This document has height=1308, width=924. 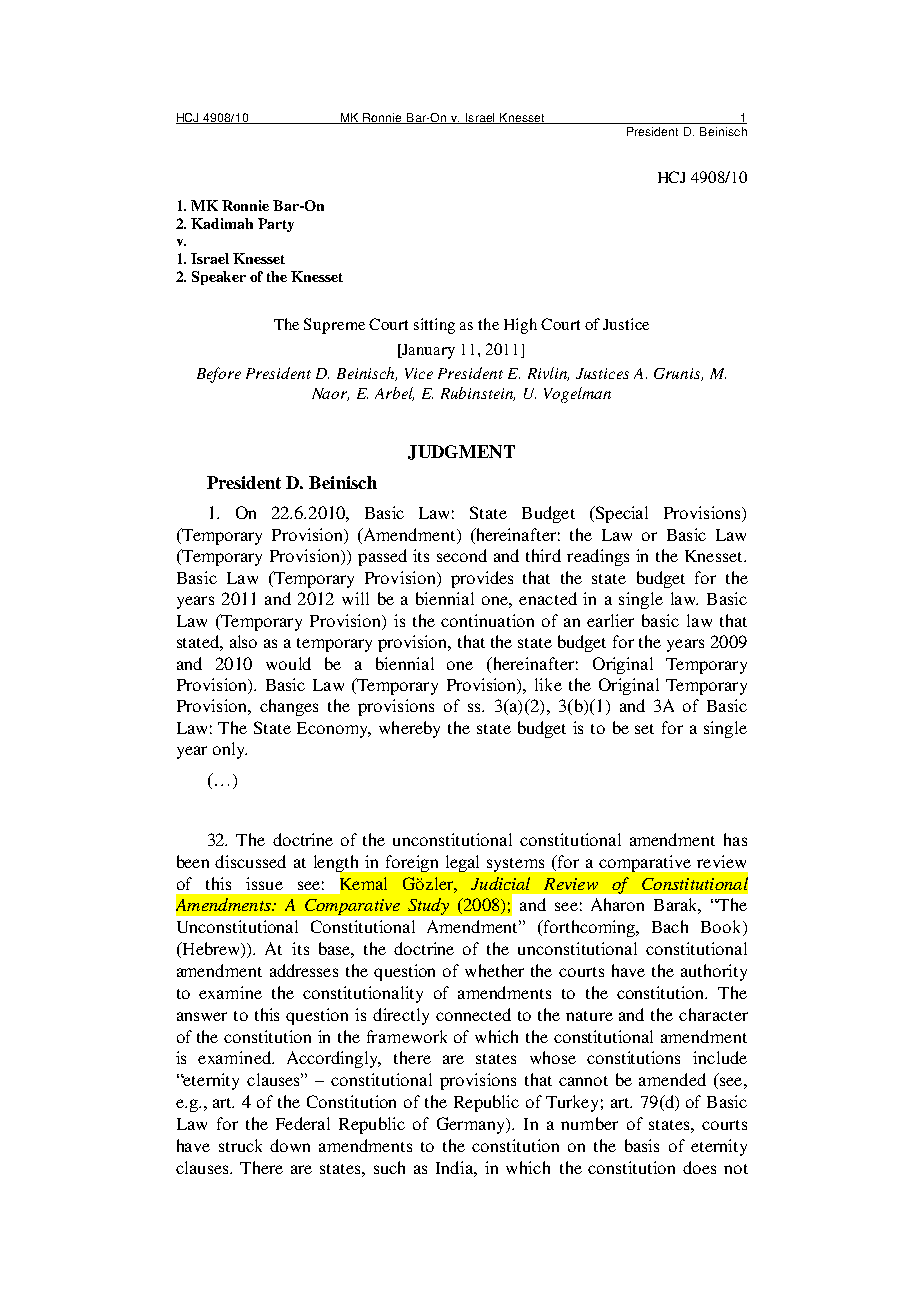 I want to click on earlier, so click(x=610, y=620).
